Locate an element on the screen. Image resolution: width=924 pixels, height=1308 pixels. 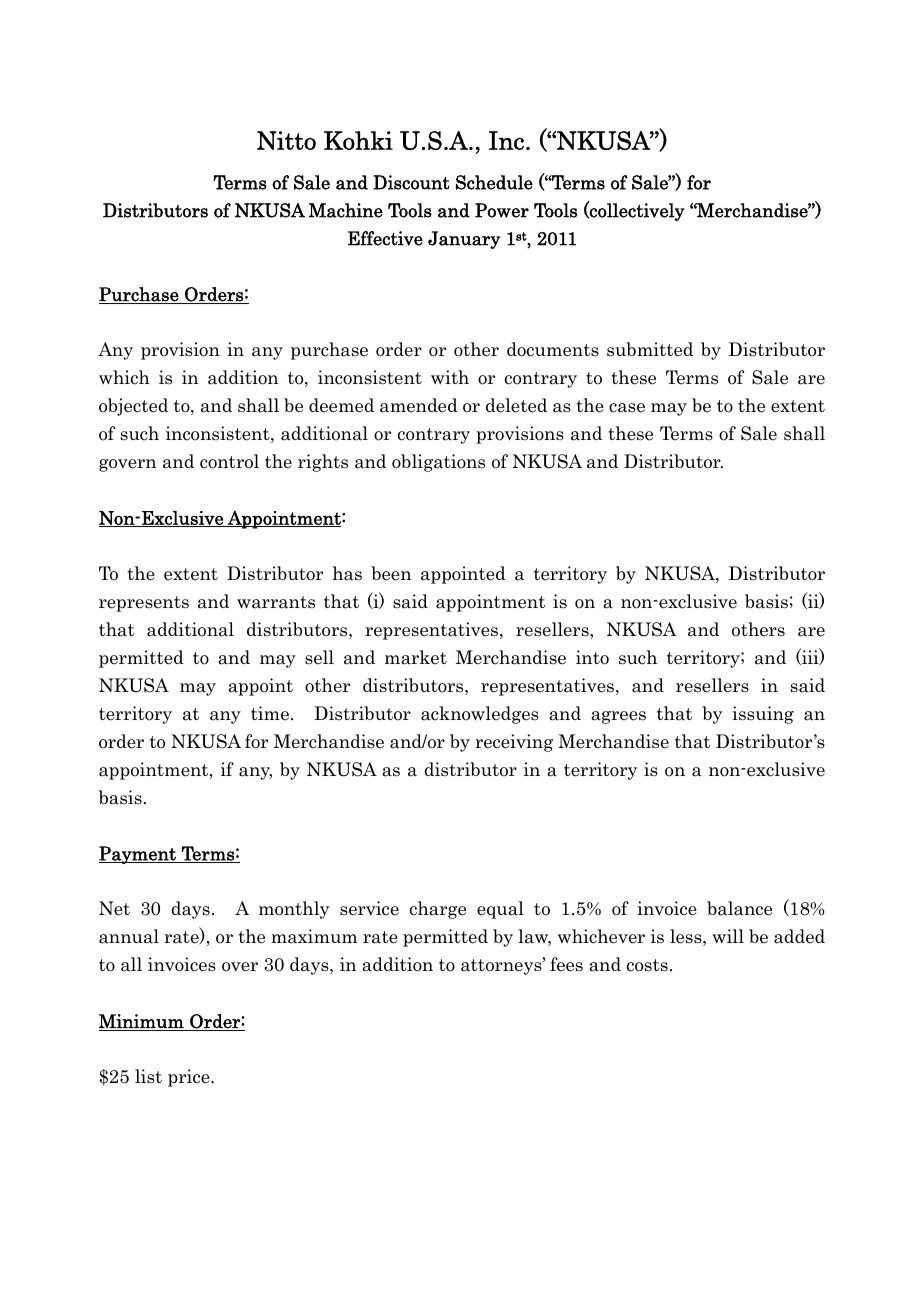
control is located at coordinates (229, 461).
